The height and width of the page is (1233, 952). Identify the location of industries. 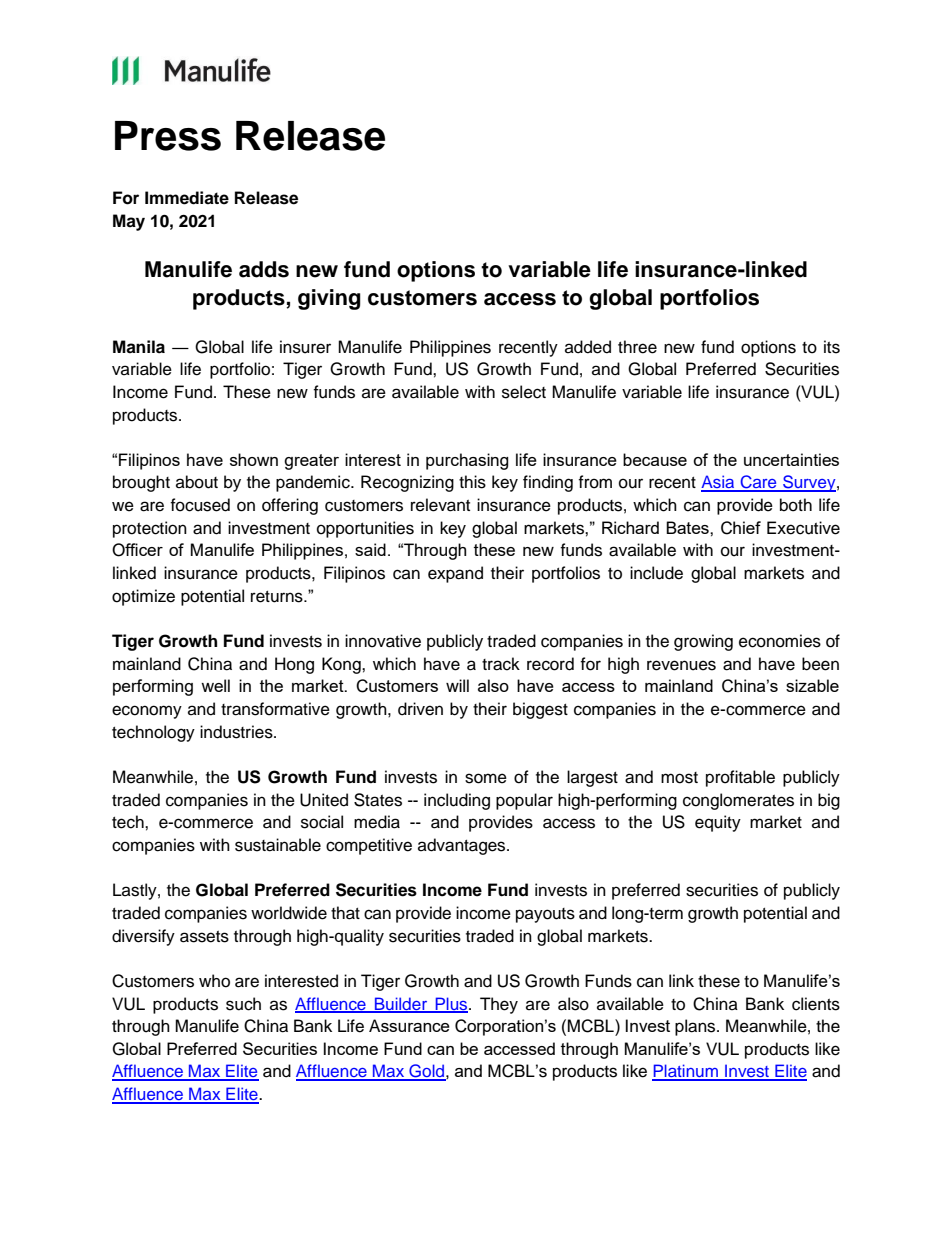
(237, 732).
